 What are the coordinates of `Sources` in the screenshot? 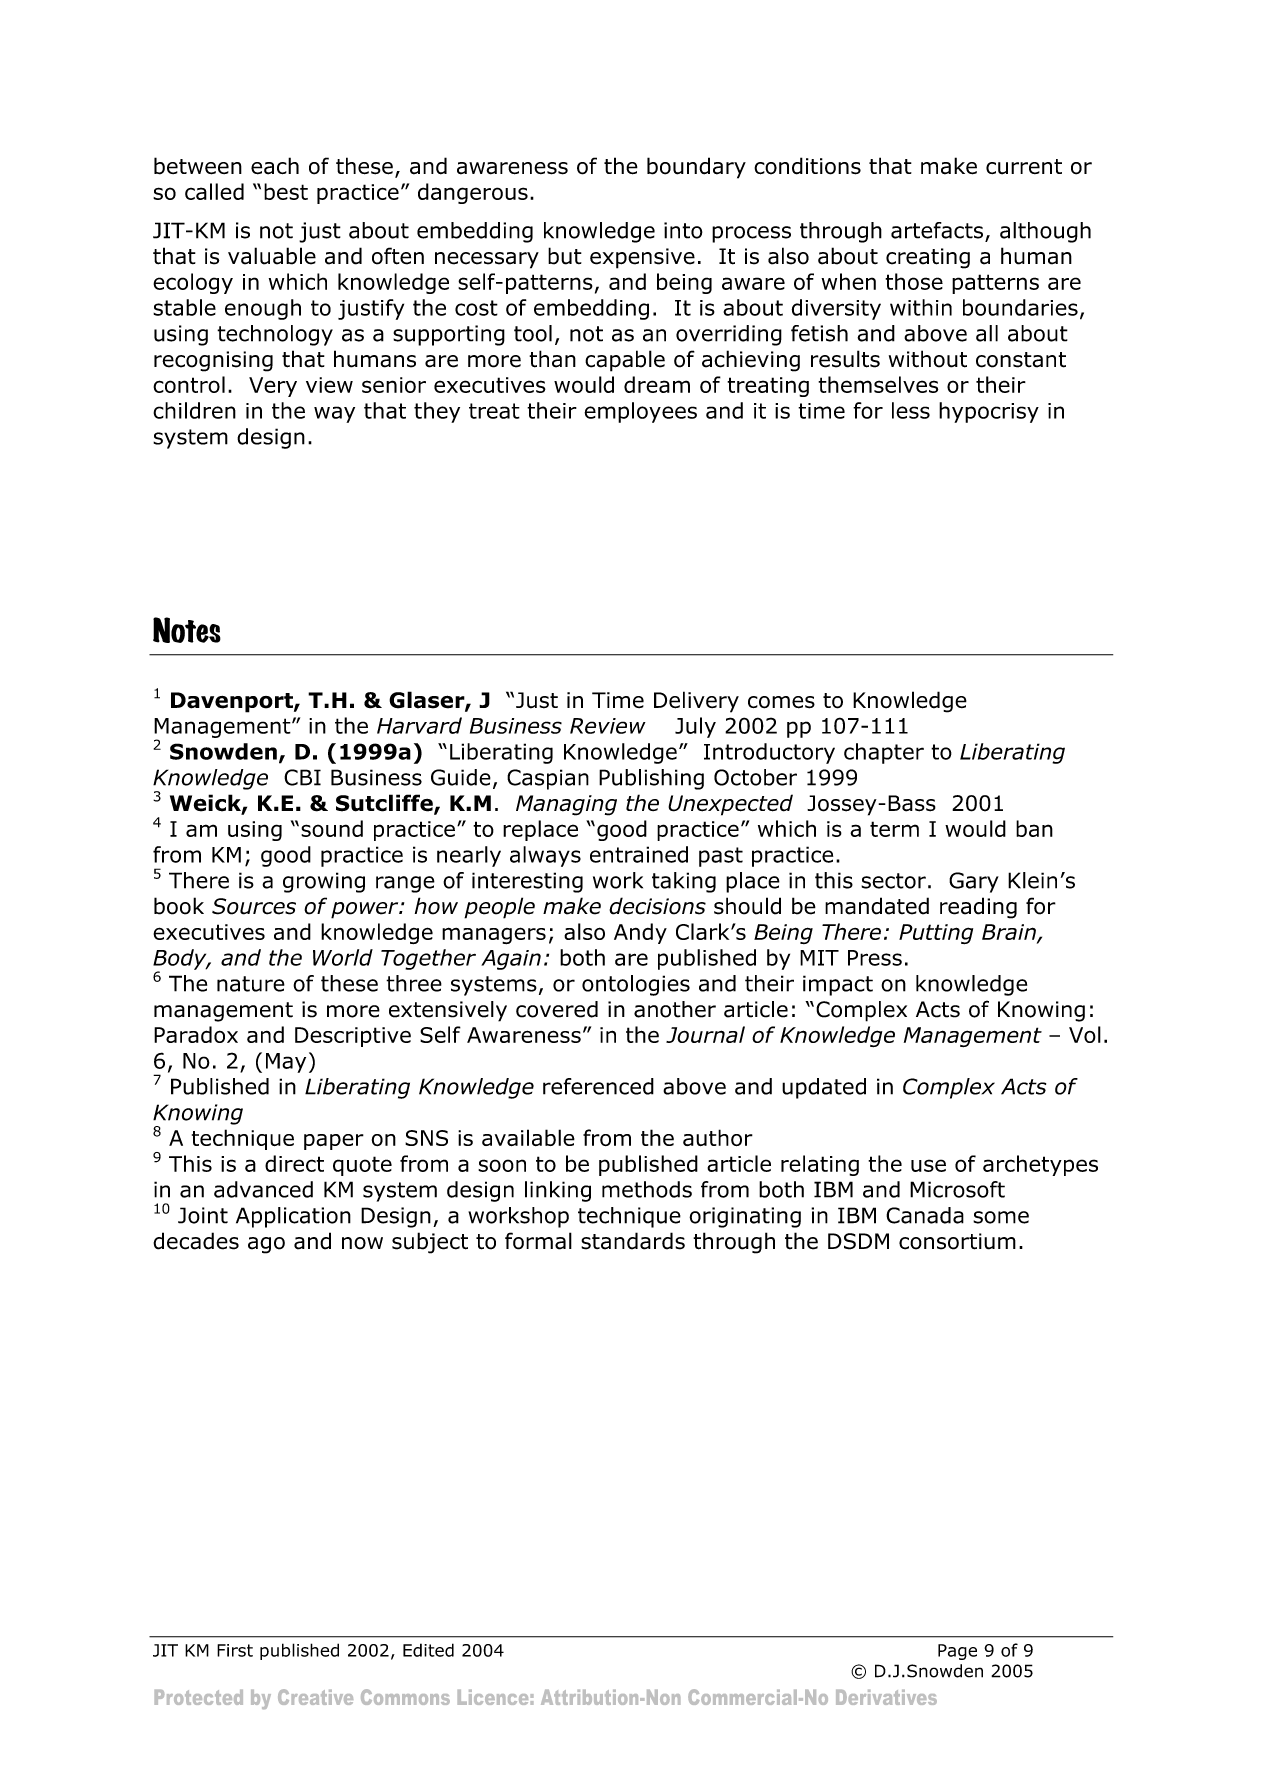 It's located at (254, 906).
